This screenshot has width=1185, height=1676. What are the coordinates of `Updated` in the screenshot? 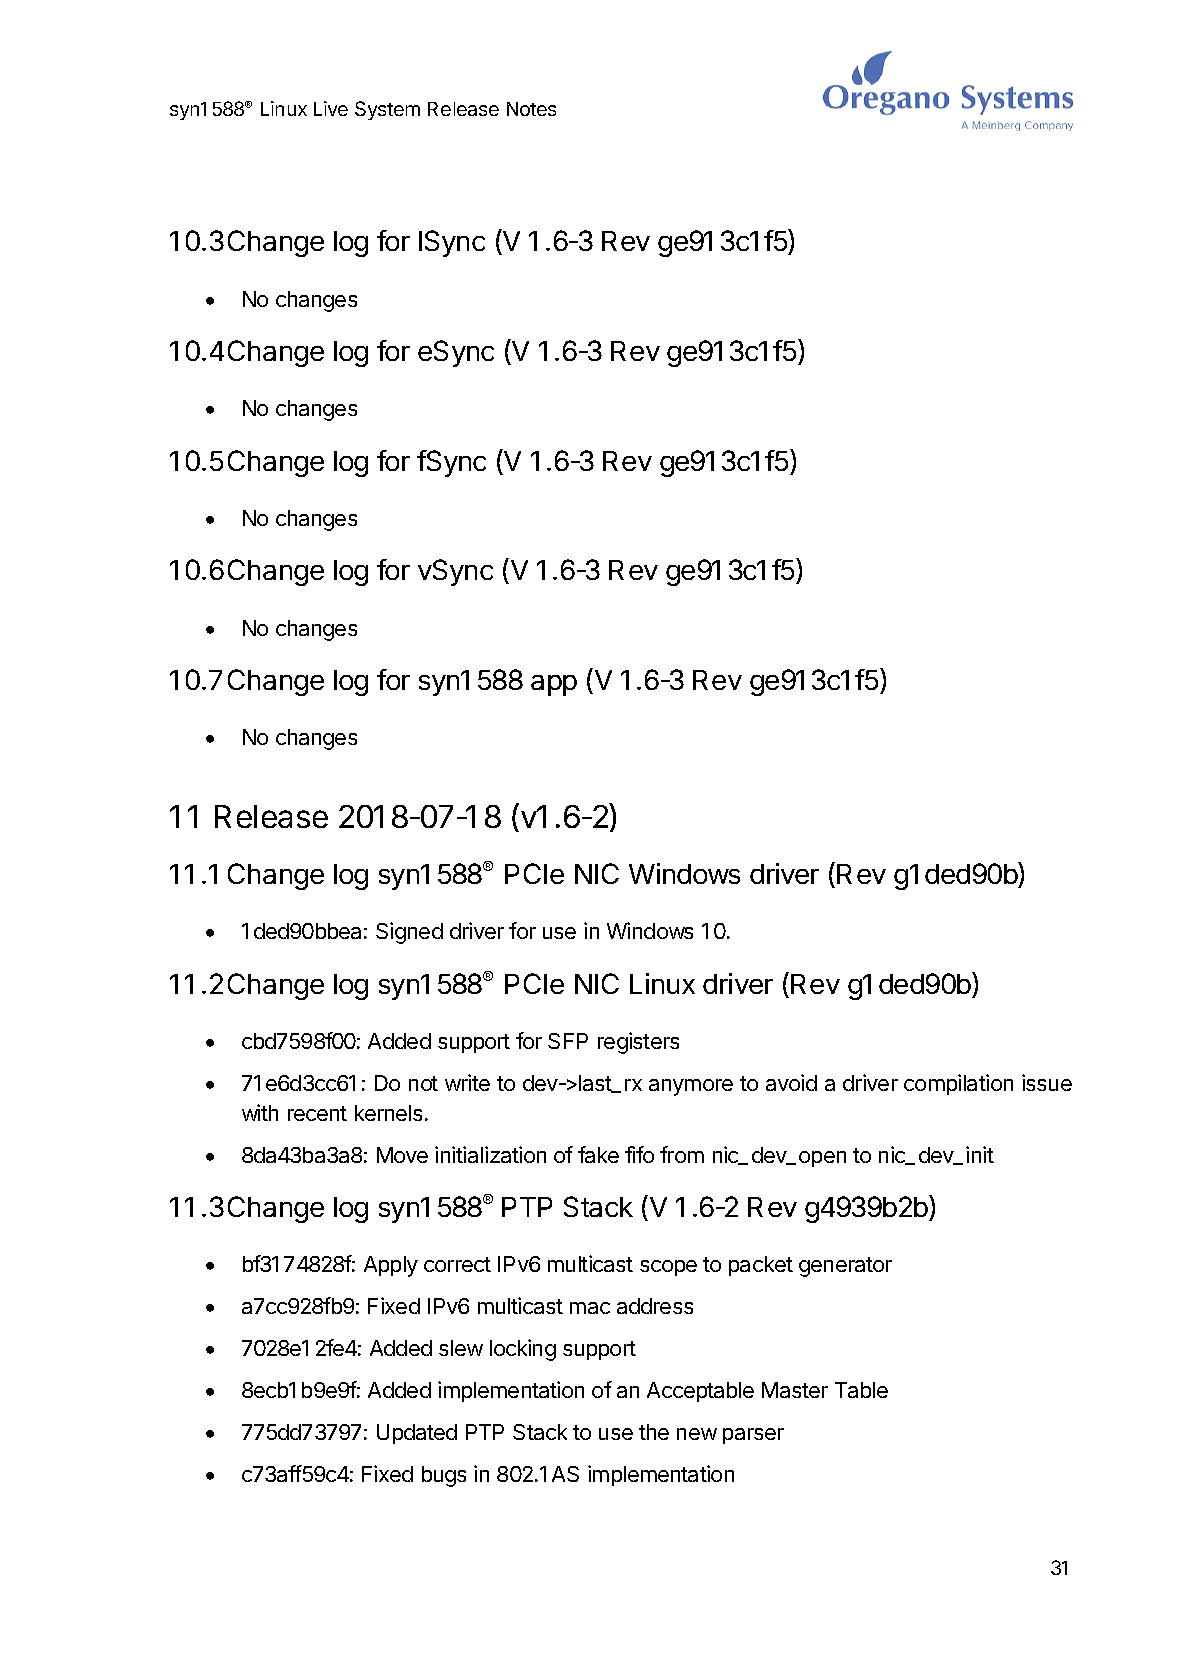 It's located at (417, 1434).
